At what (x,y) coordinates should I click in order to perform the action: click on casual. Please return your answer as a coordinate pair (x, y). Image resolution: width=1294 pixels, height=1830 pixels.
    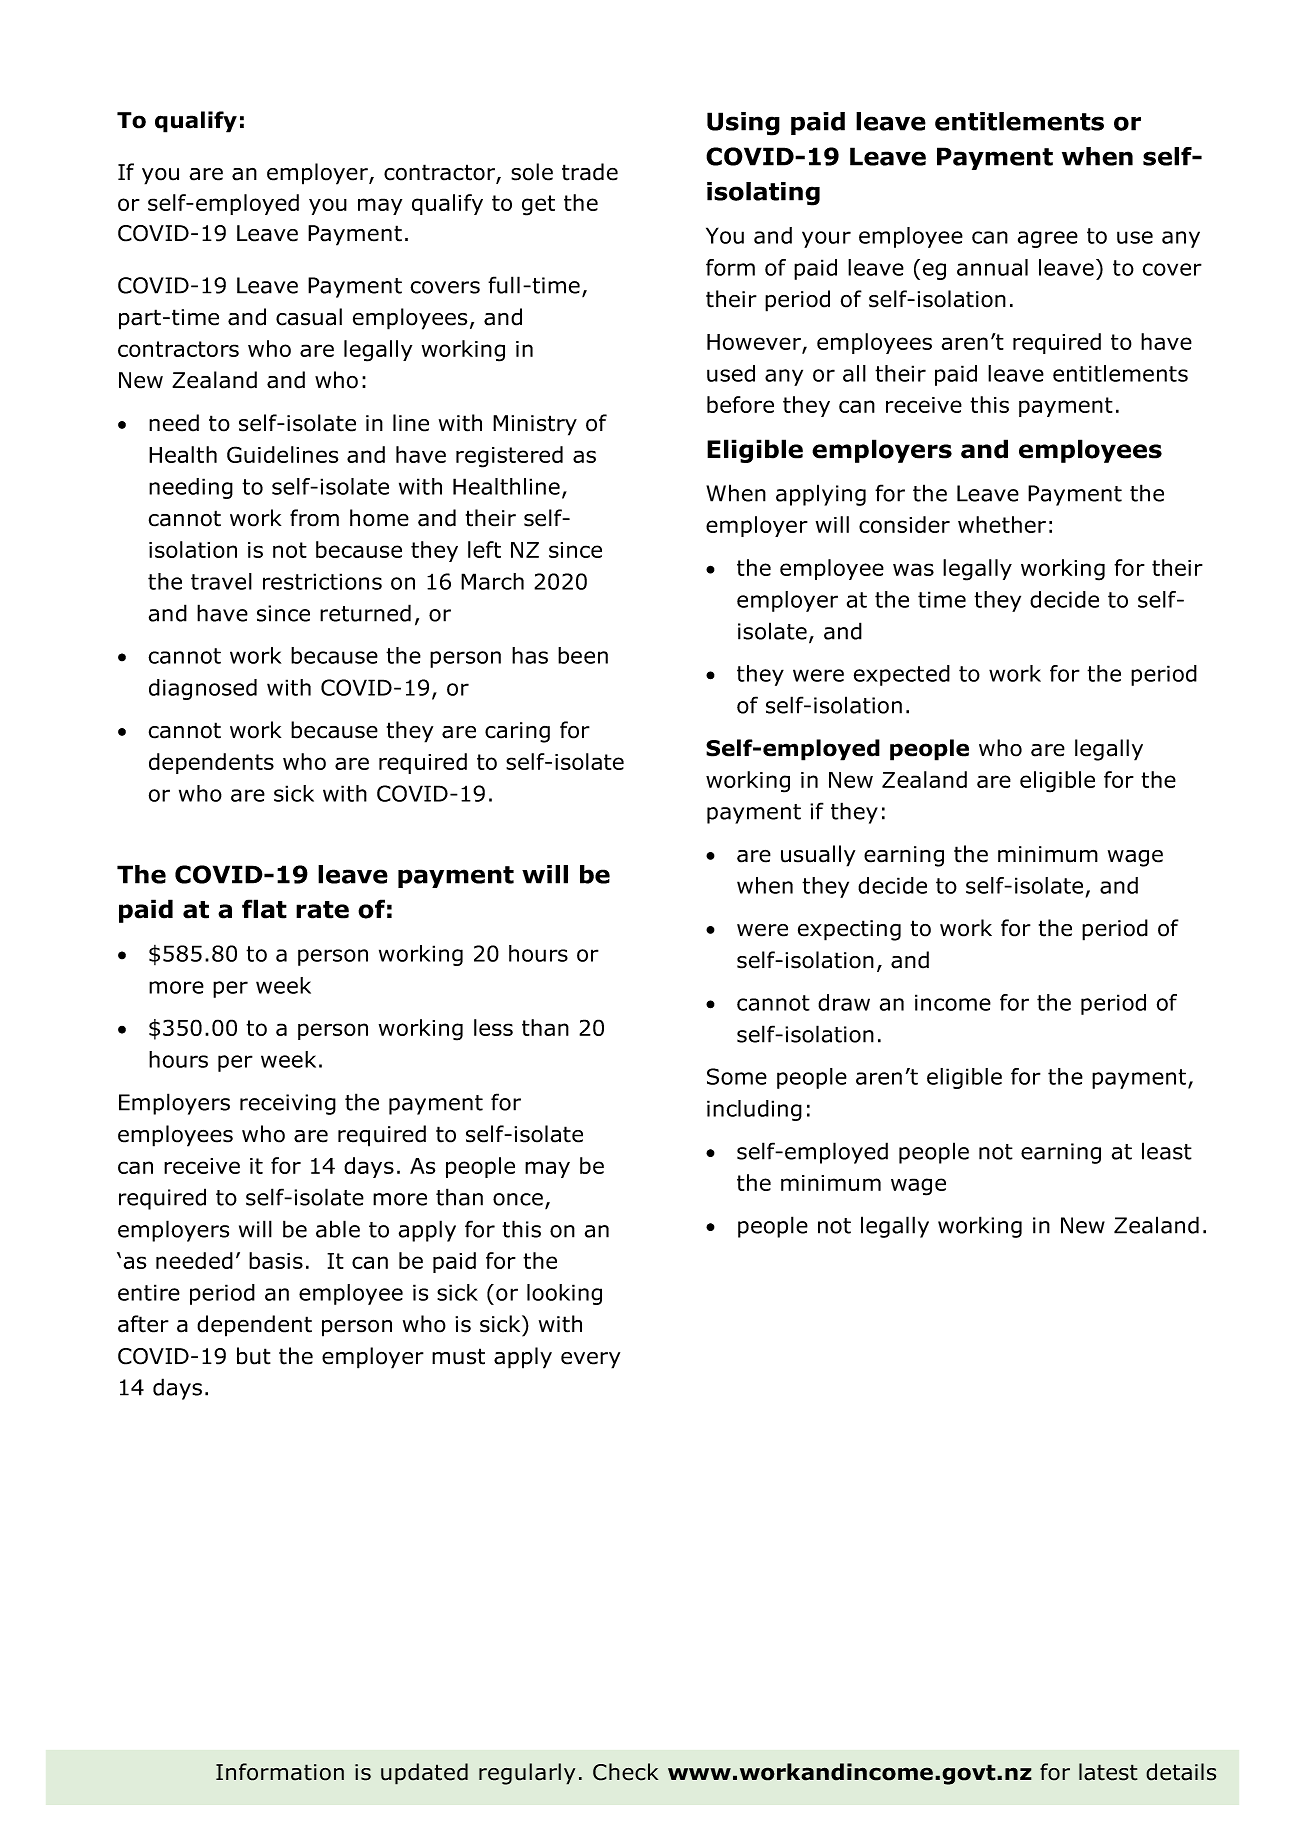
    Looking at the image, I should click on (309, 317).
